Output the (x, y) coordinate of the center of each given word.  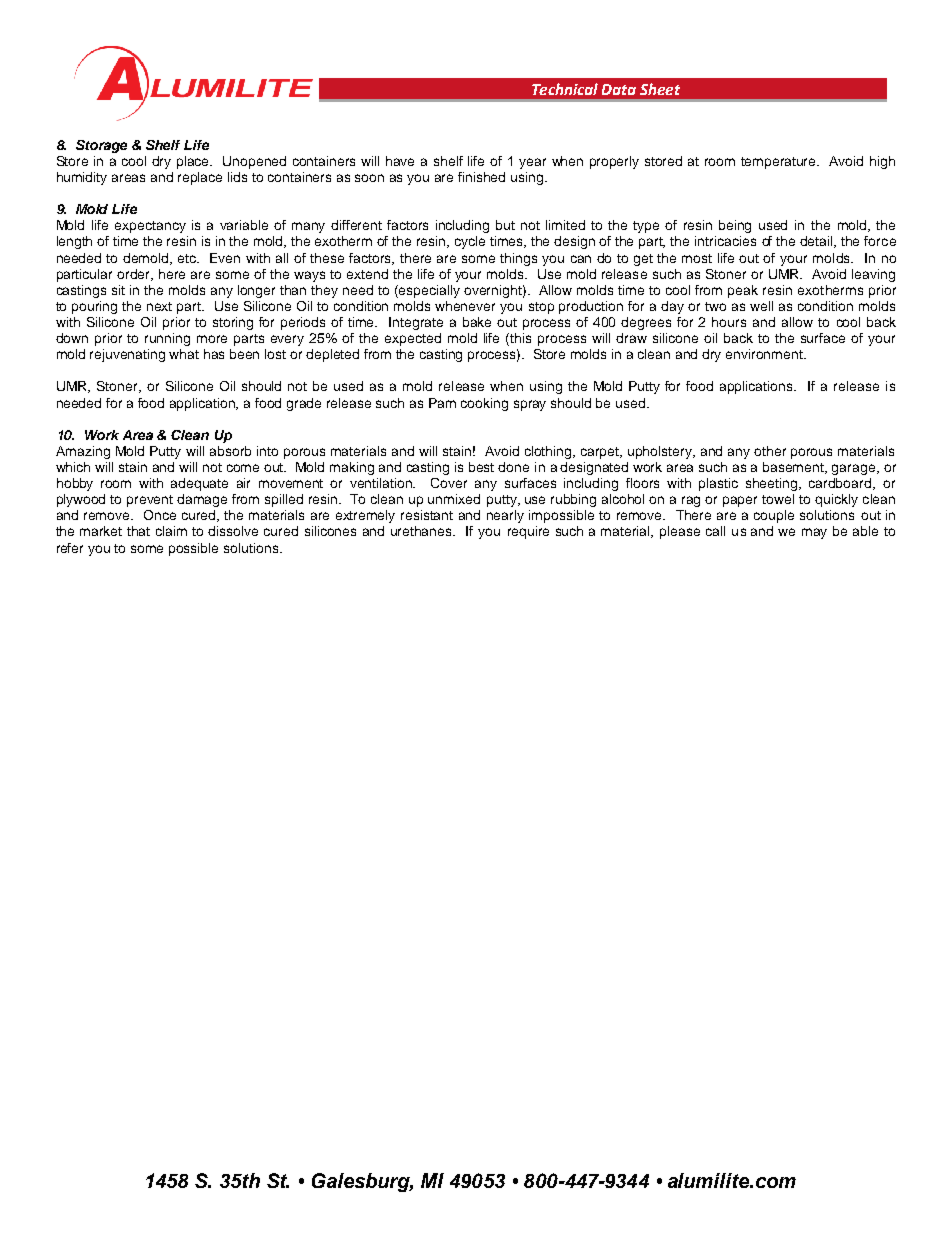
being (735, 226)
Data (619, 89)
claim (171, 531)
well (761, 306)
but (505, 225)
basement (795, 468)
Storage (101, 146)
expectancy (150, 227)
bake (477, 322)
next (159, 306)
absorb (230, 451)
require (528, 532)
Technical (565, 89)
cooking (484, 404)
